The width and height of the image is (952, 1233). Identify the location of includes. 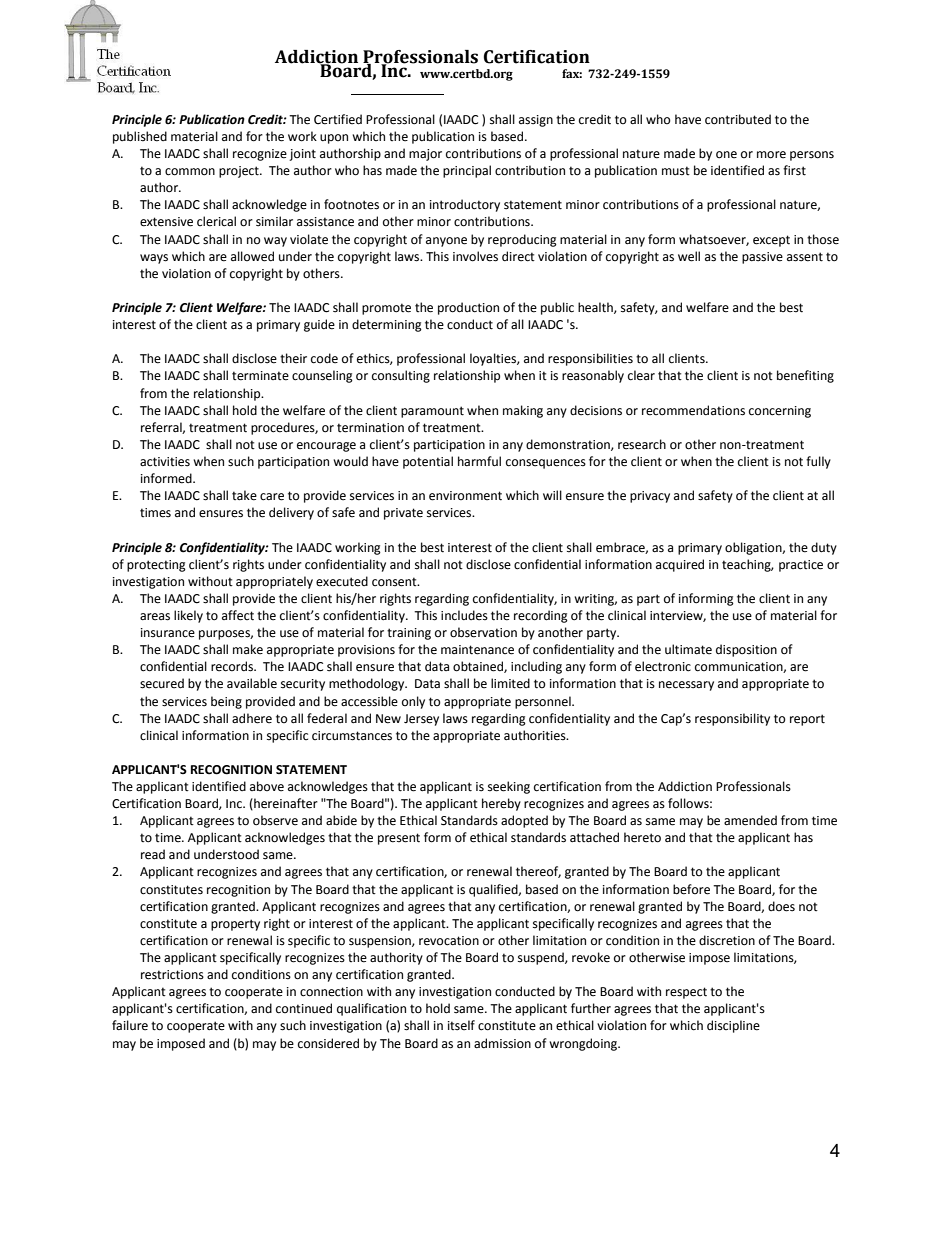
(464, 615).
